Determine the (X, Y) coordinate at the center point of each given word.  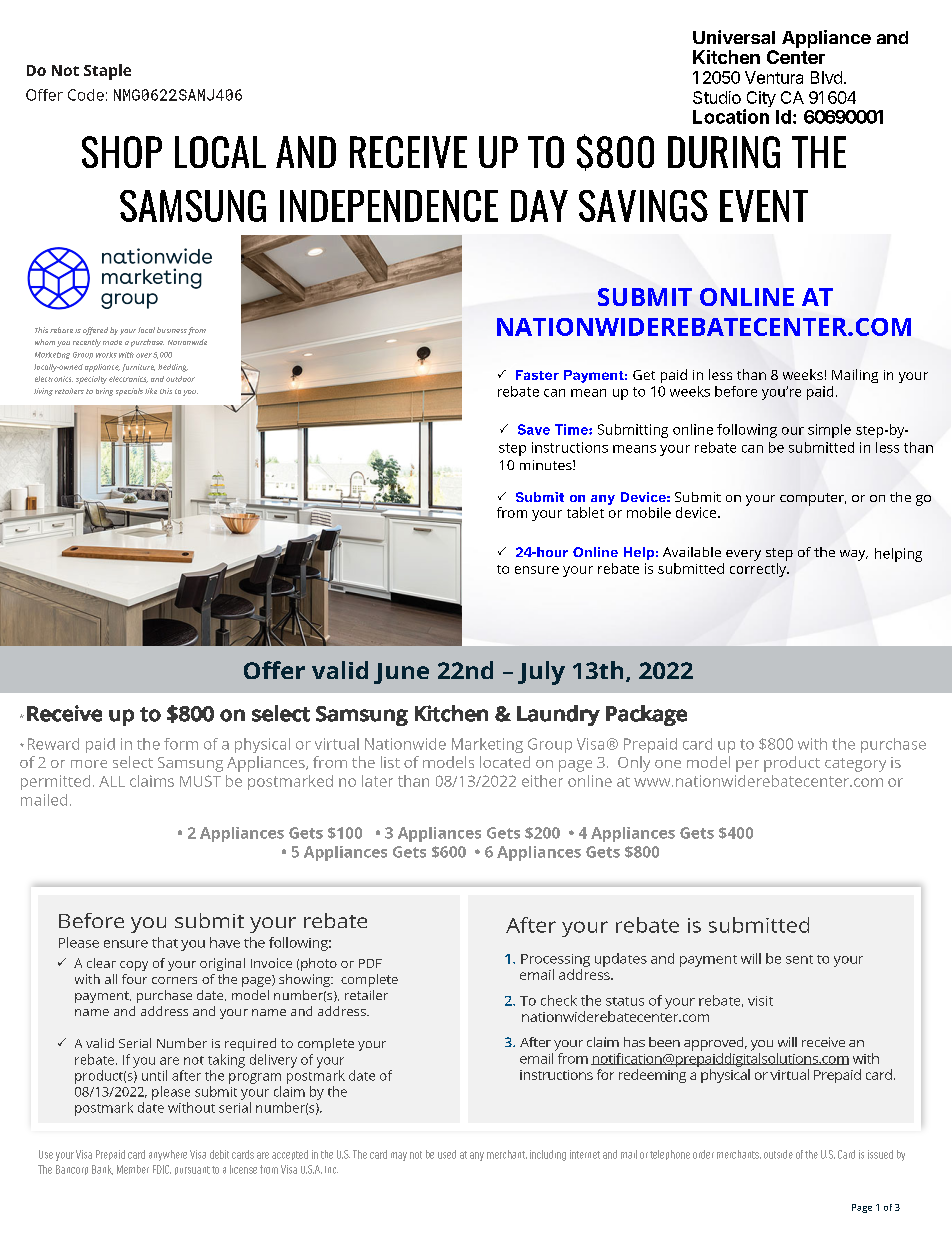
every (743, 555)
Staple (107, 72)
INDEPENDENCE (389, 206)
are (169, 1061)
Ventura (774, 77)
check (559, 1000)
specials (129, 392)
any (603, 500)
